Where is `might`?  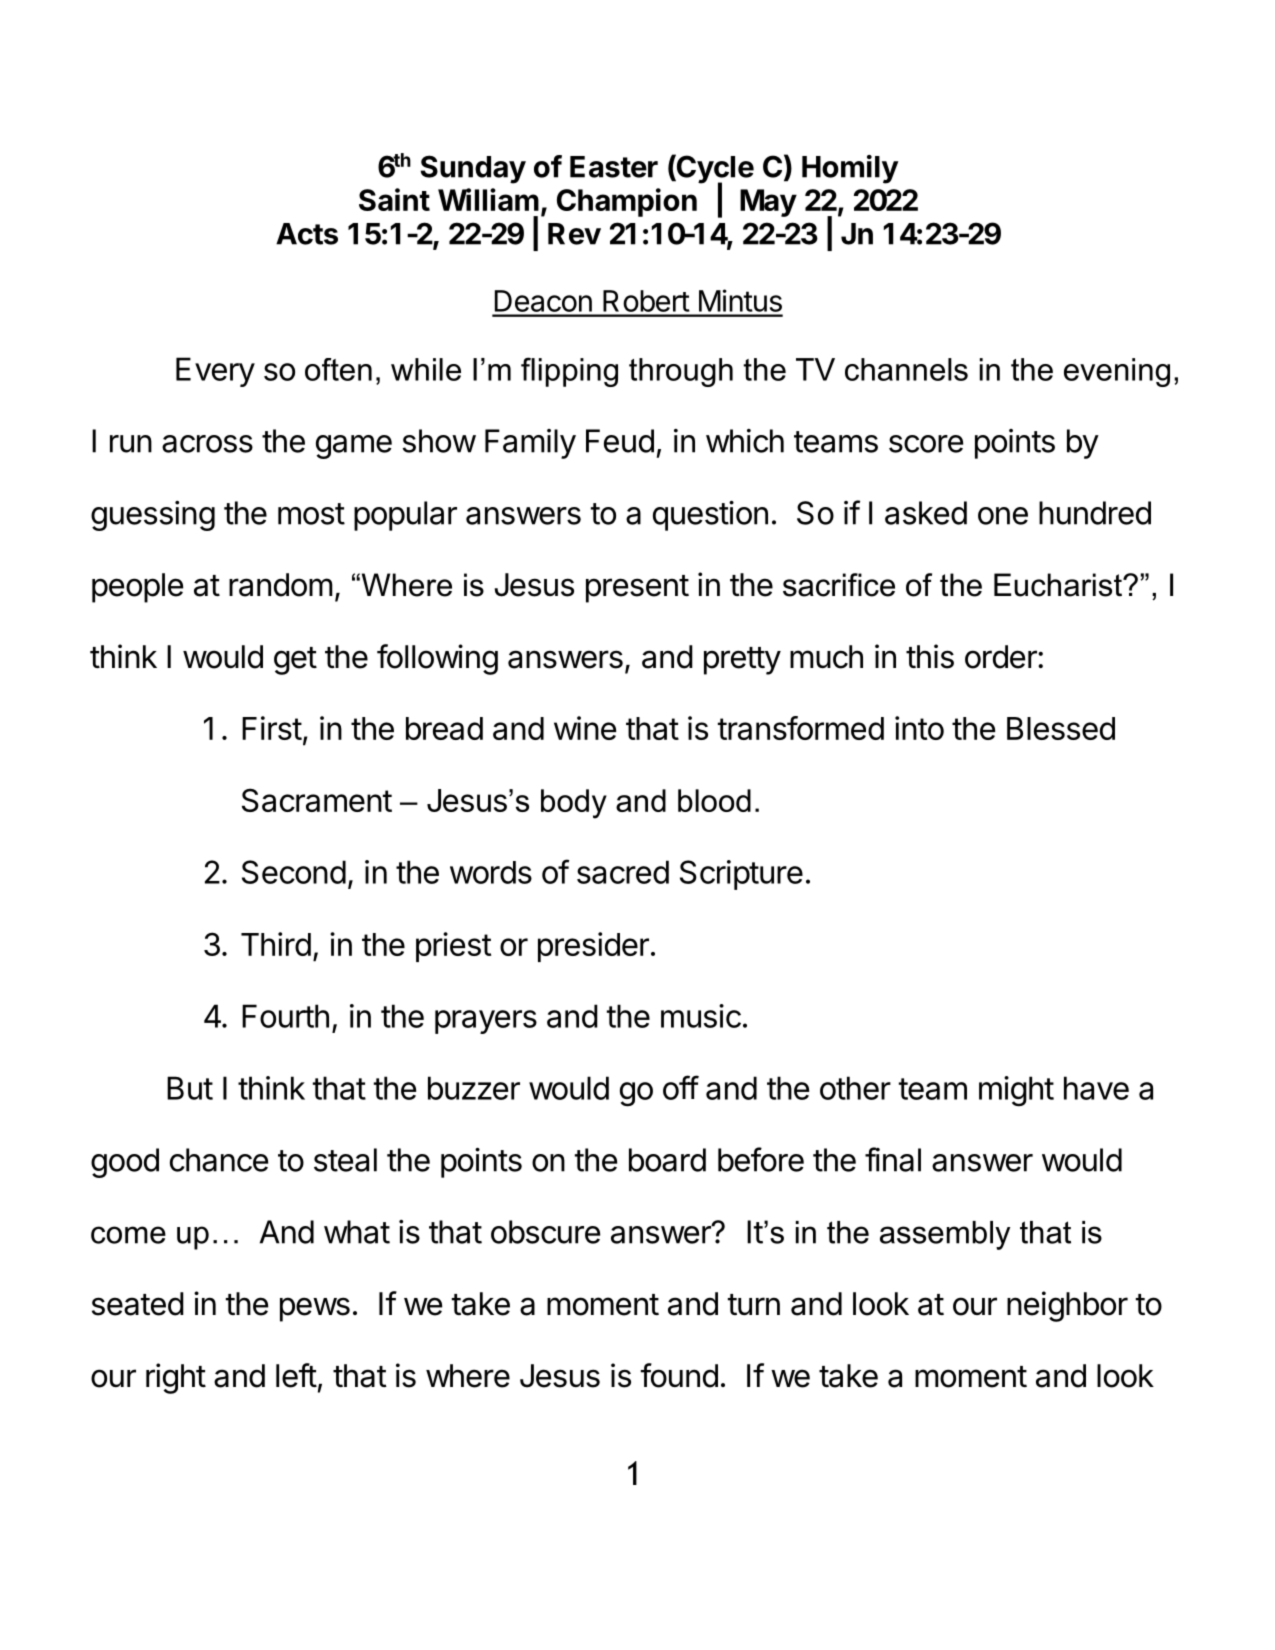 might is located at coordinates (1016, 1091).
